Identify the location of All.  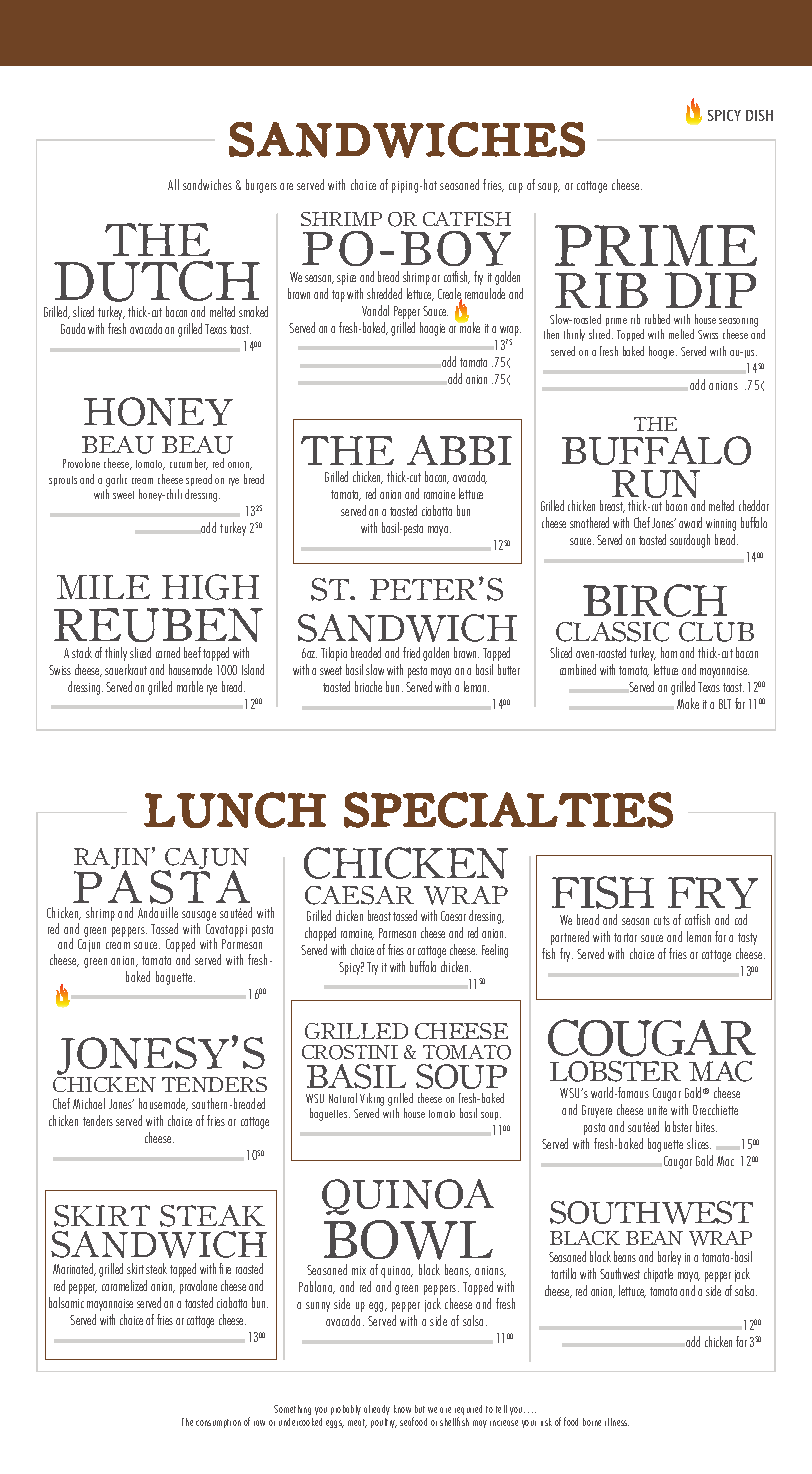
(173, 184).
